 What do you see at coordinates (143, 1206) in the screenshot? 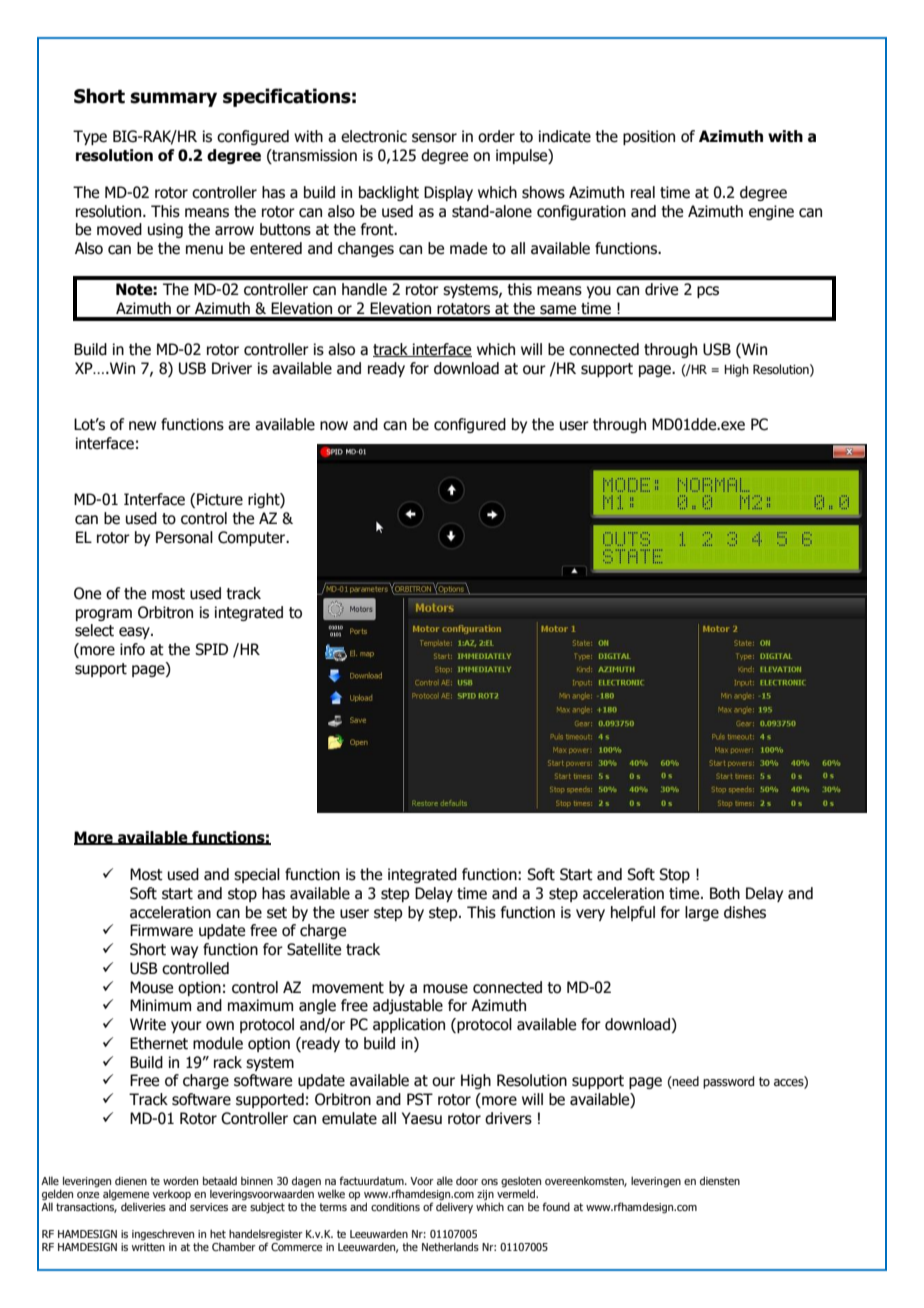
I see `deliveries` at bounding box center [143, 1206].
